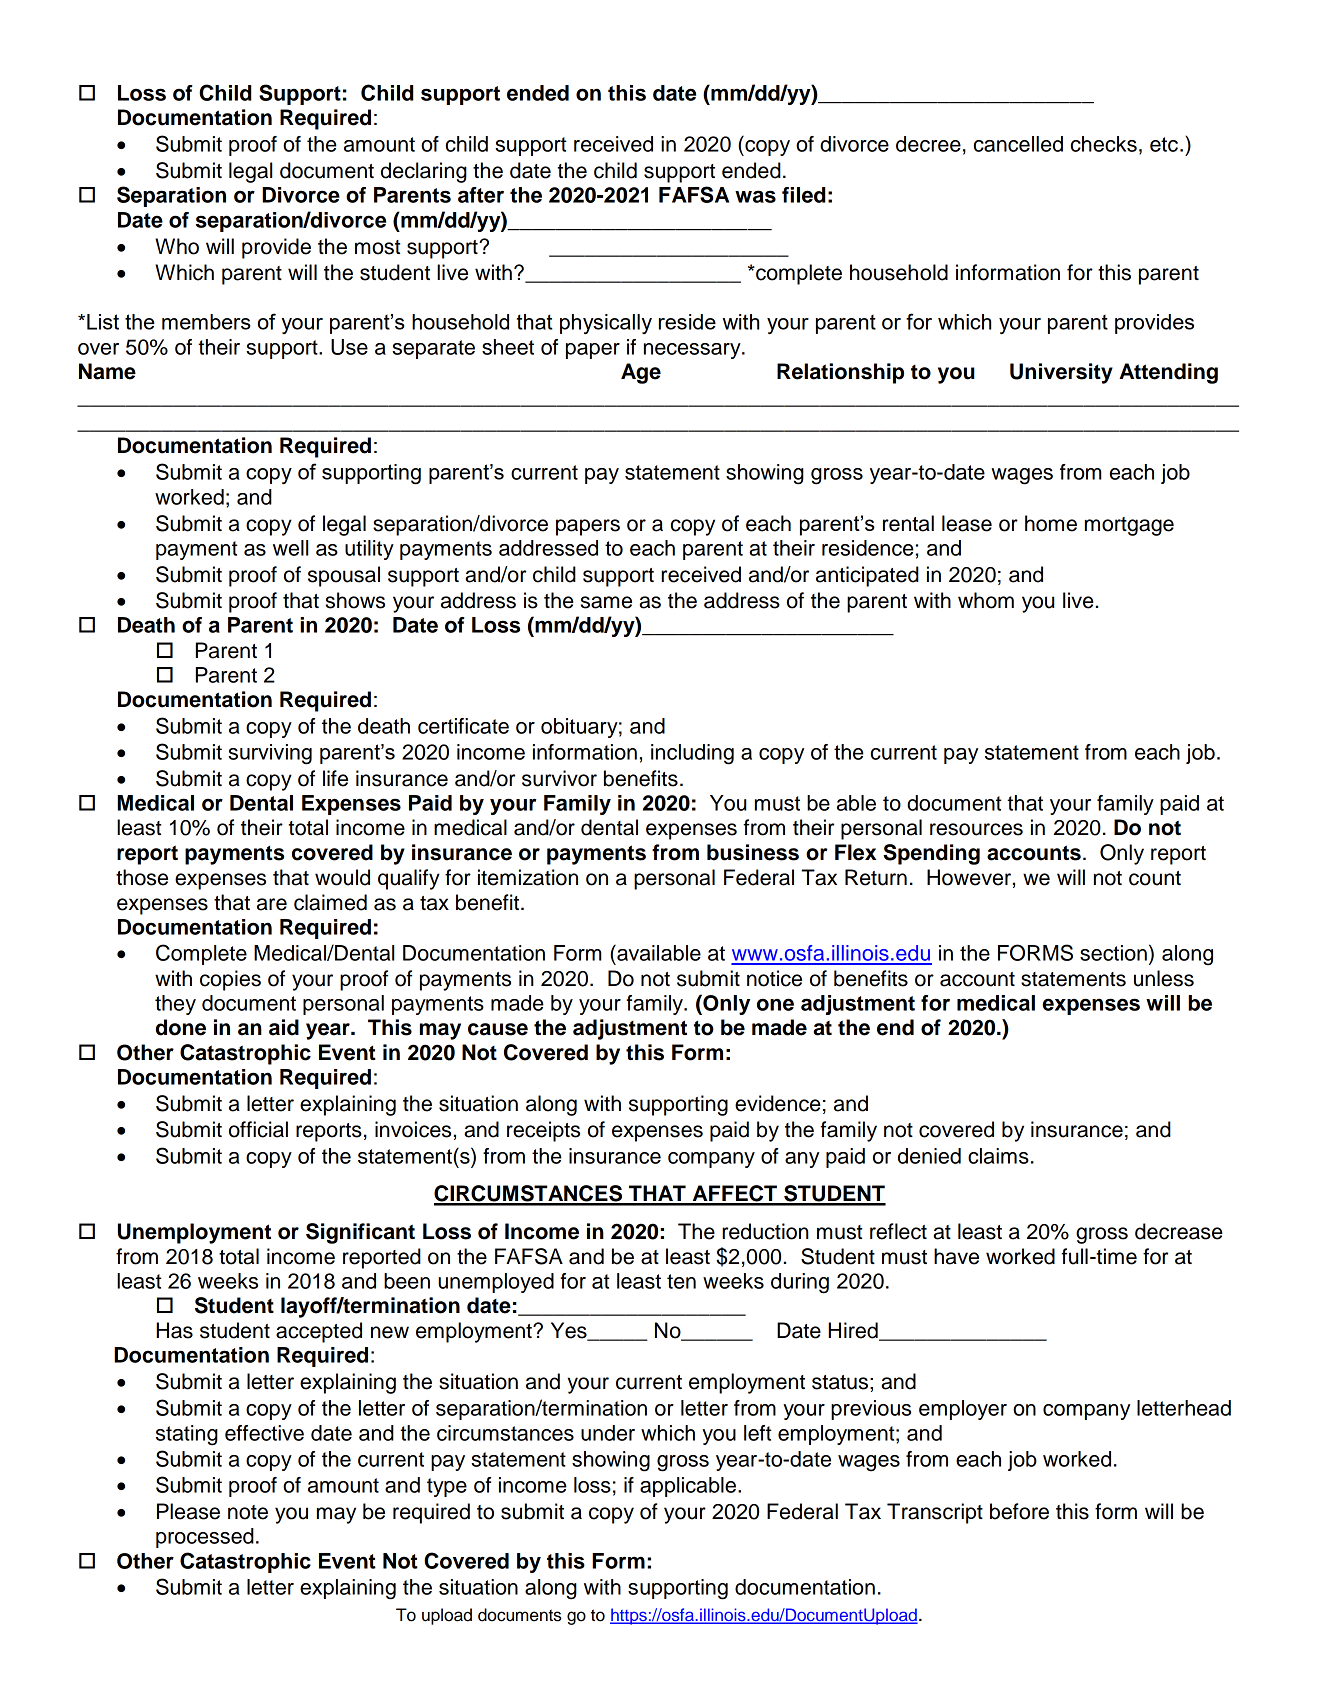 The width and height of the screenshot is (1319, 1707). Describe the element at coordinates (1018, 144) in the screenshot. I see `cancelled` at that location.
